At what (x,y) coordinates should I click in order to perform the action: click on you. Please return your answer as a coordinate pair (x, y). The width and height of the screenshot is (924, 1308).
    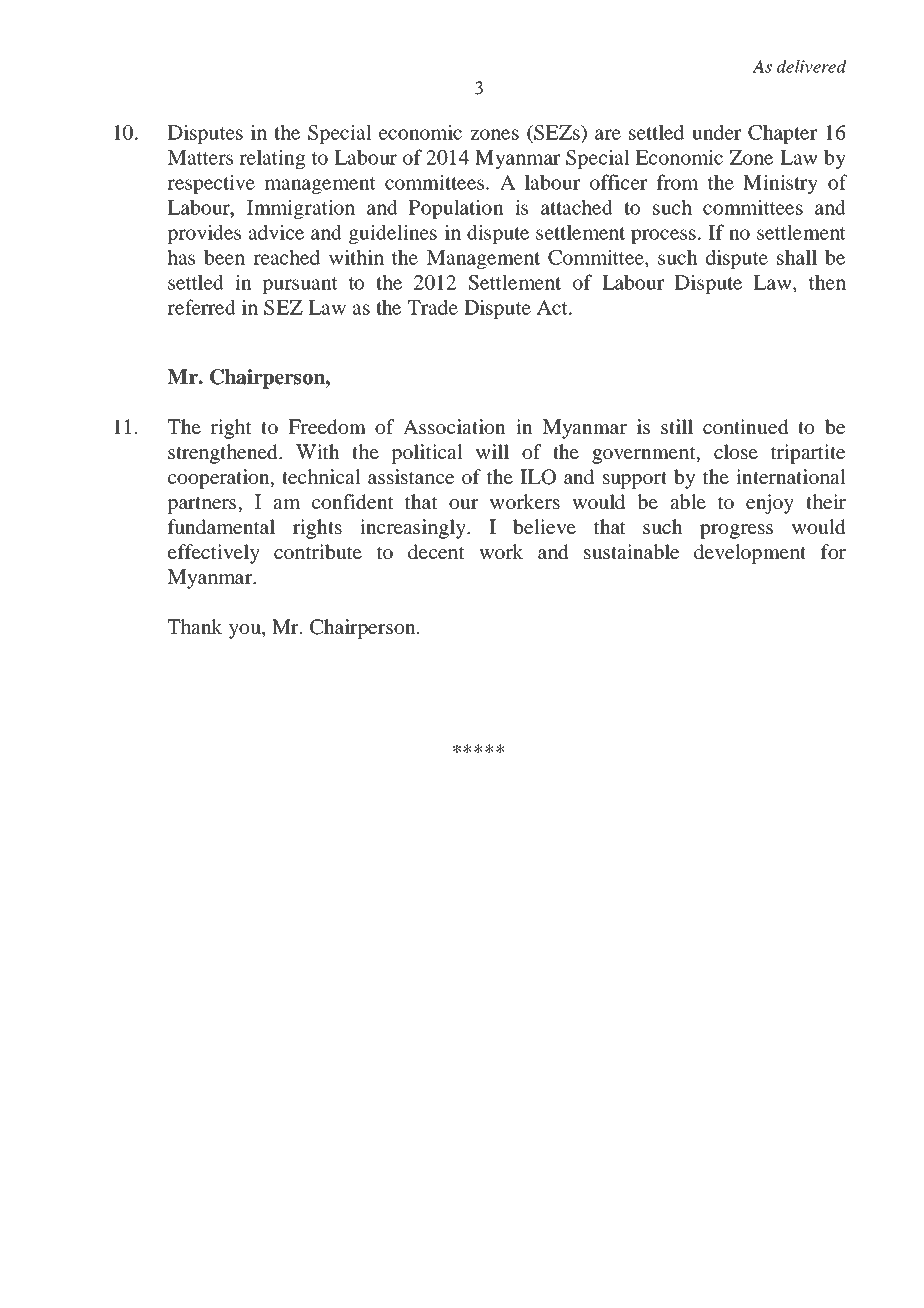
    Looking at the image, I should click on (246, 631).
